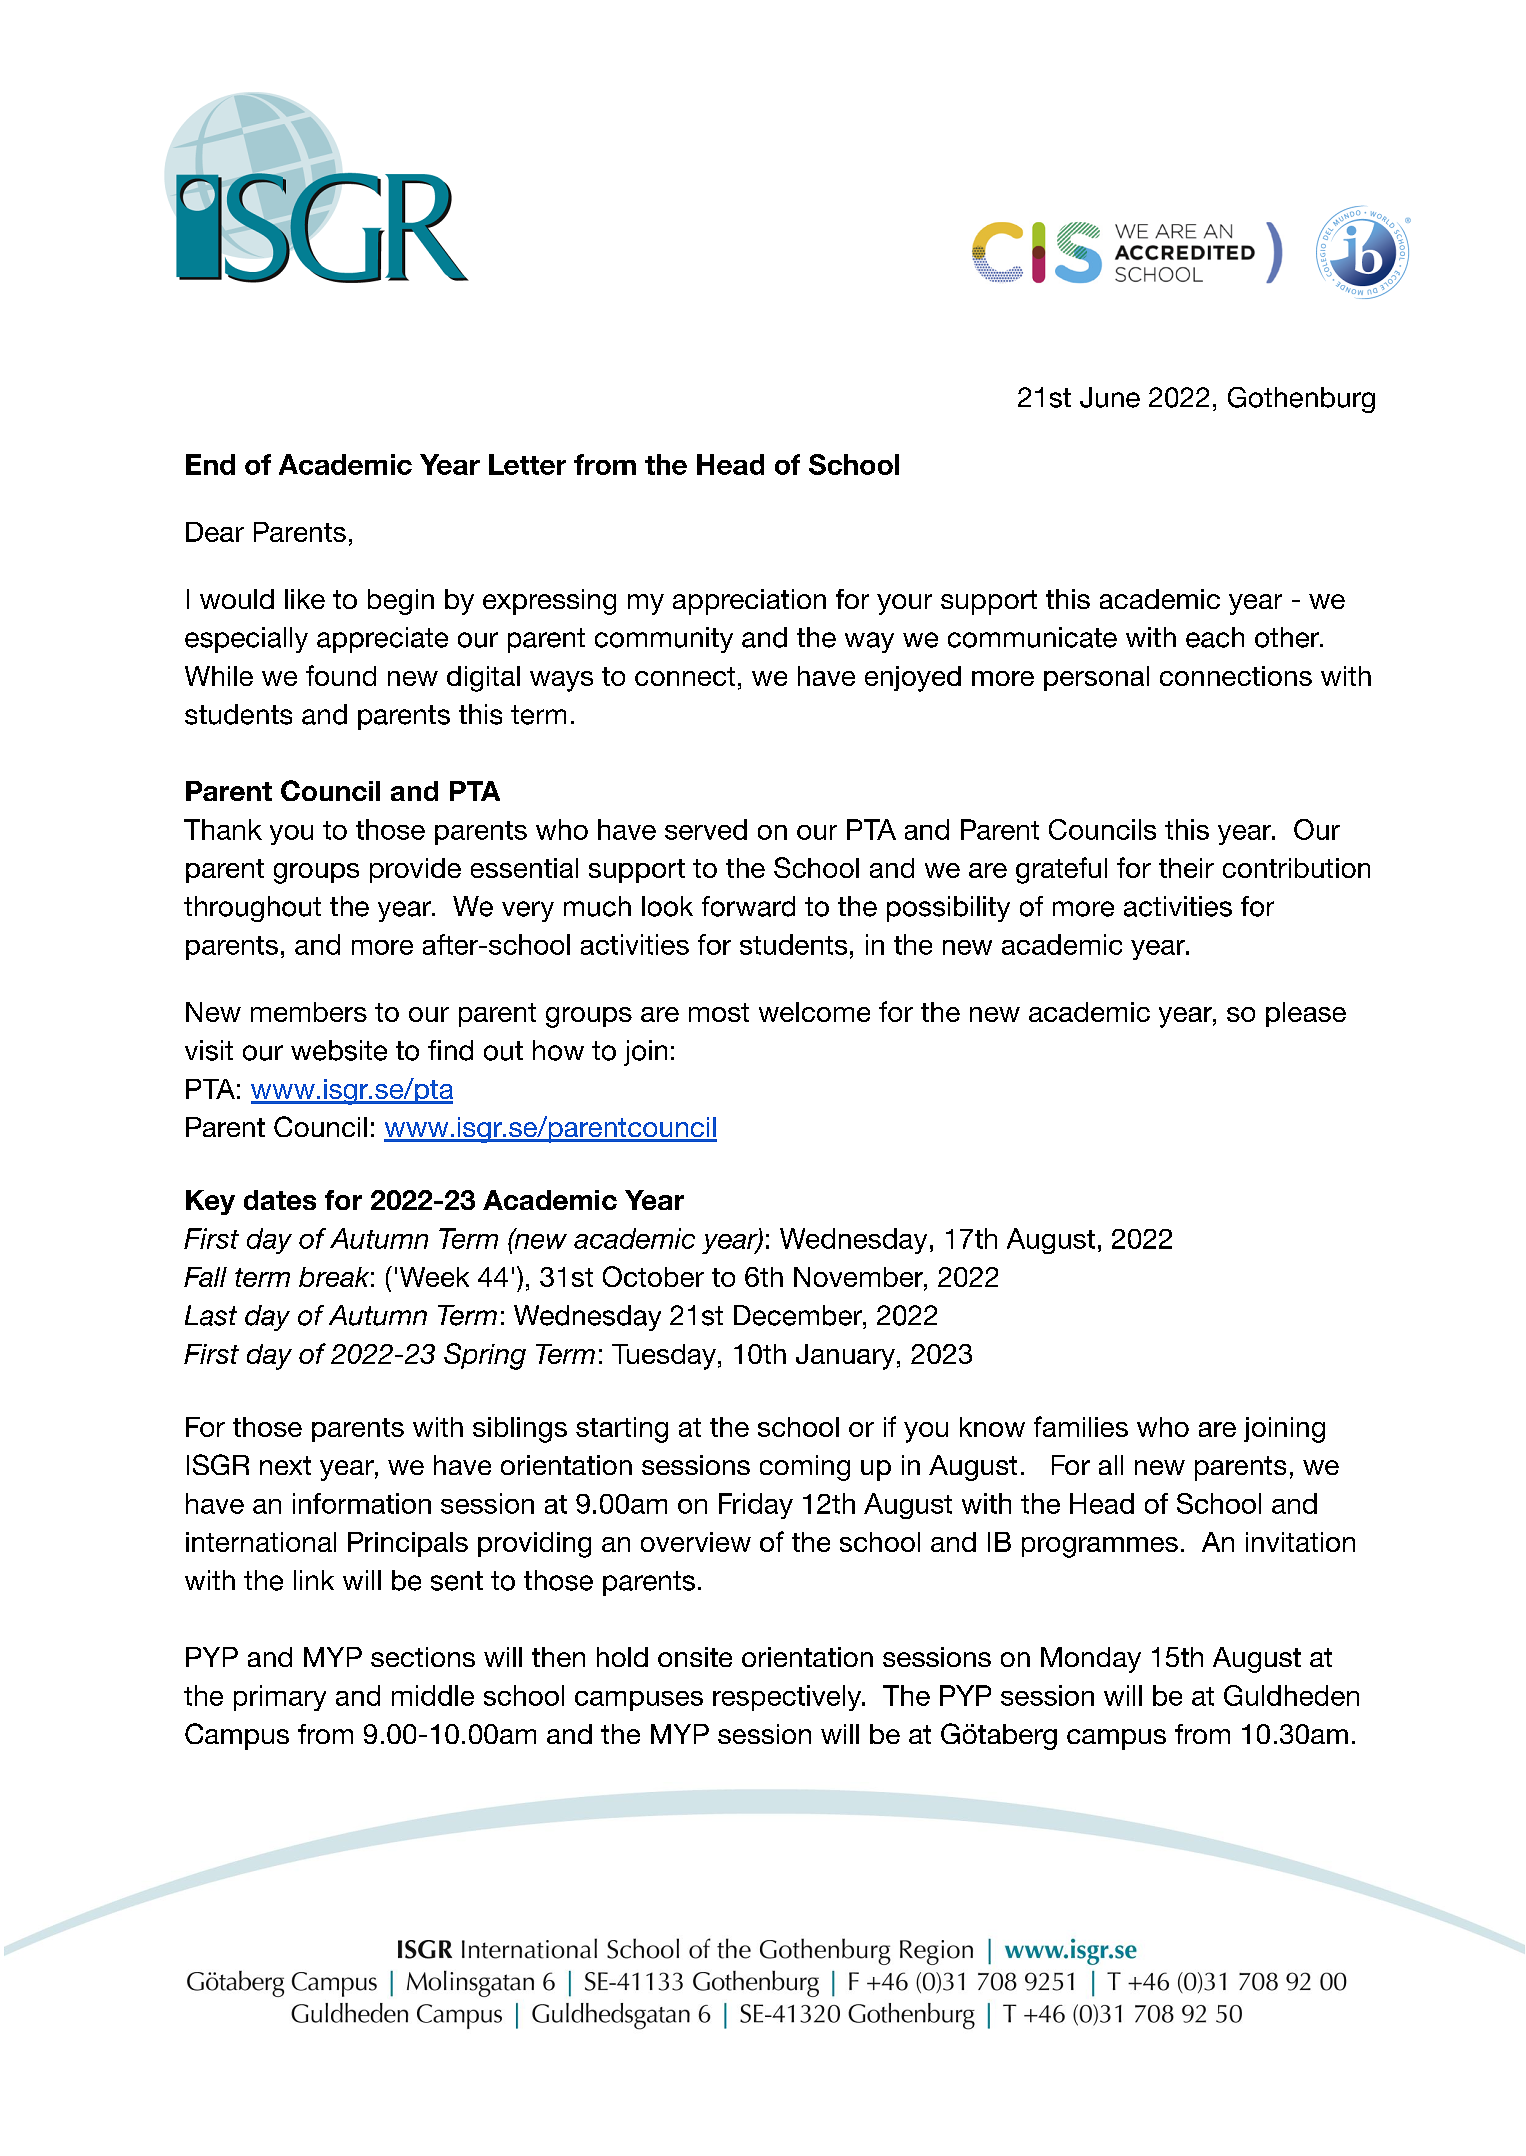  Describe the element at coordinates (719, 1012) in the screenshot. I see `most` at that location.
